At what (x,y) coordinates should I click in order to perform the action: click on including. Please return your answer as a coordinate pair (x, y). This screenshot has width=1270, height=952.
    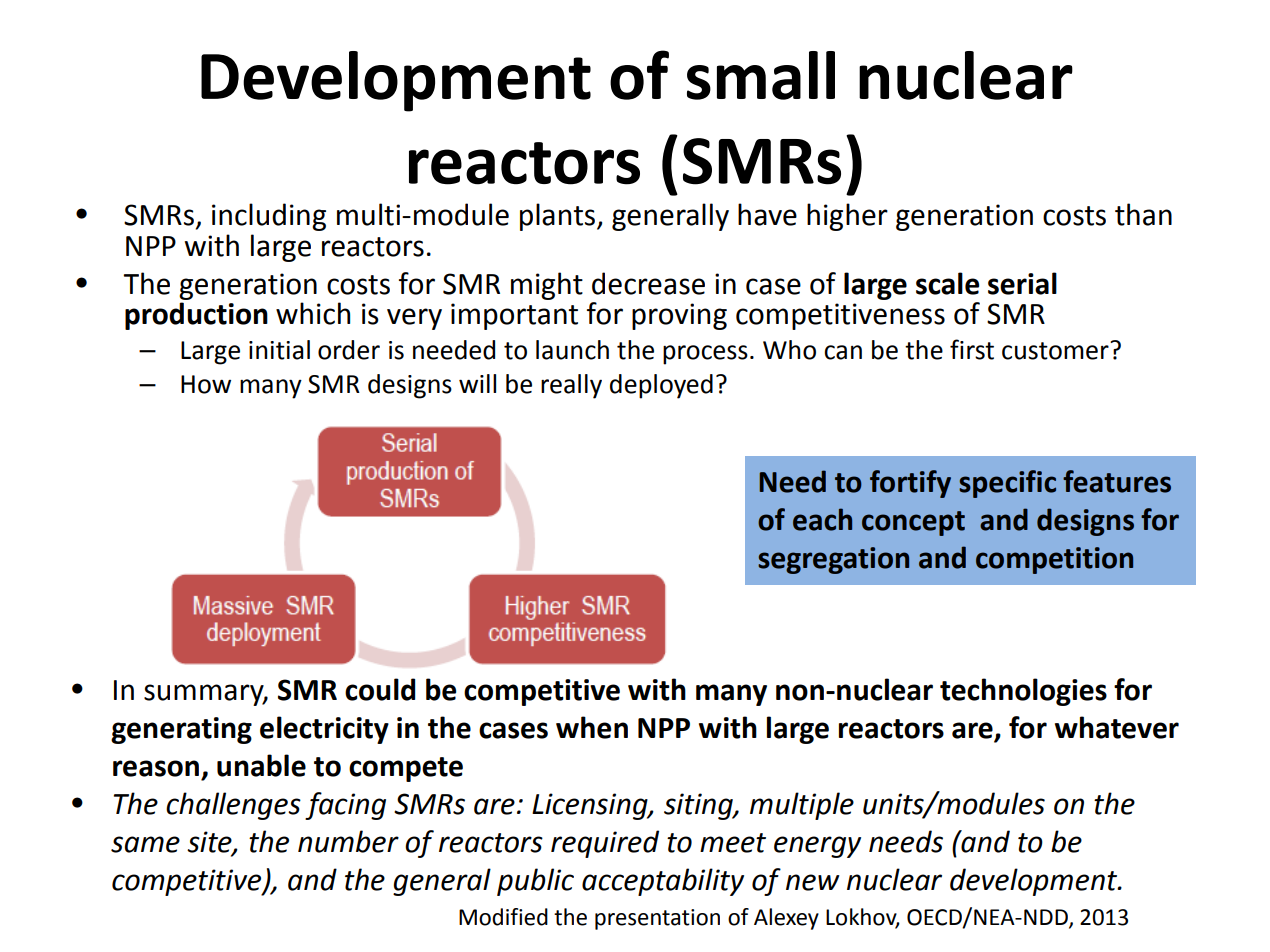
    Looking at the image, I should click on (269, 217).
